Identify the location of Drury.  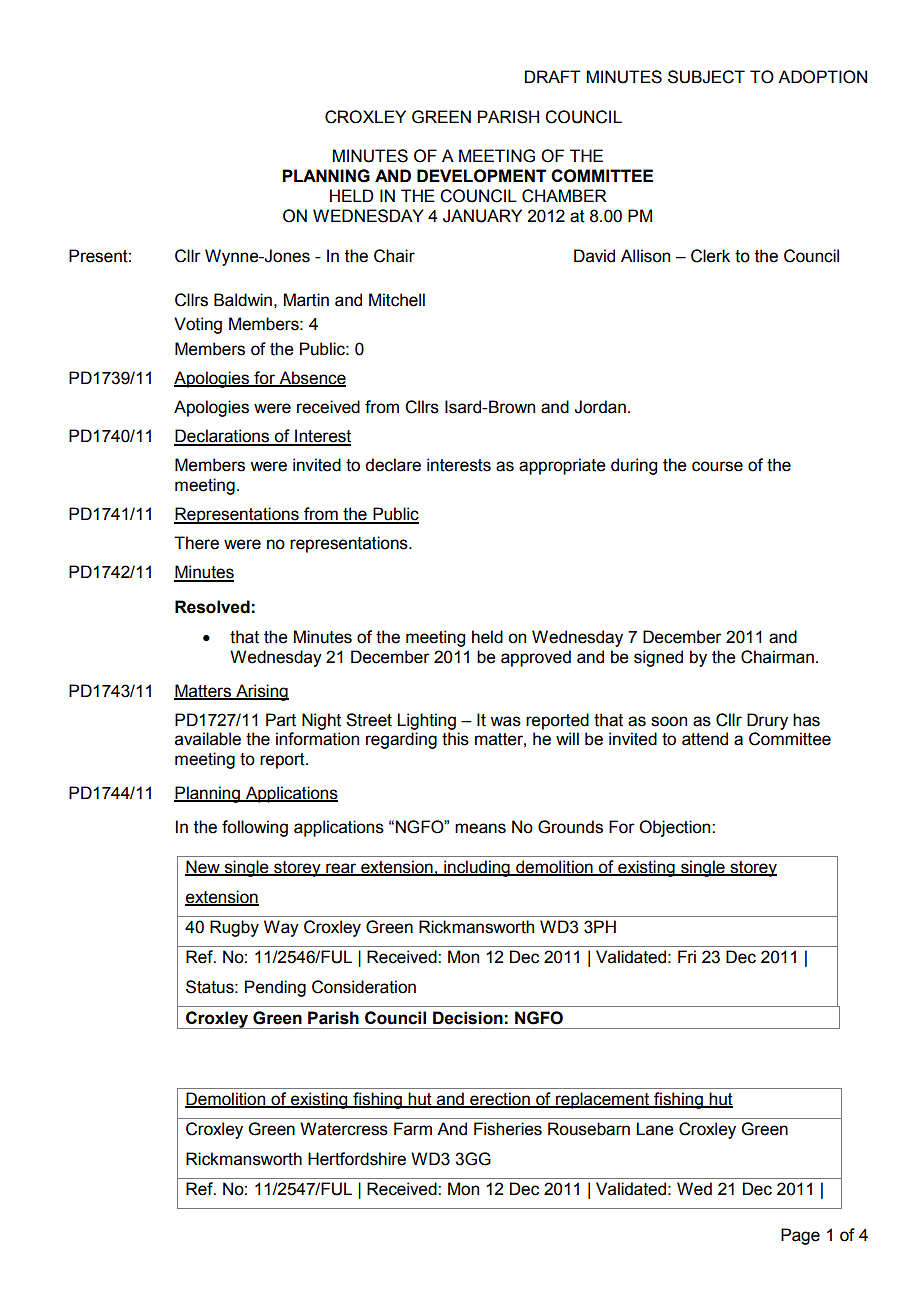
(767, 721).
